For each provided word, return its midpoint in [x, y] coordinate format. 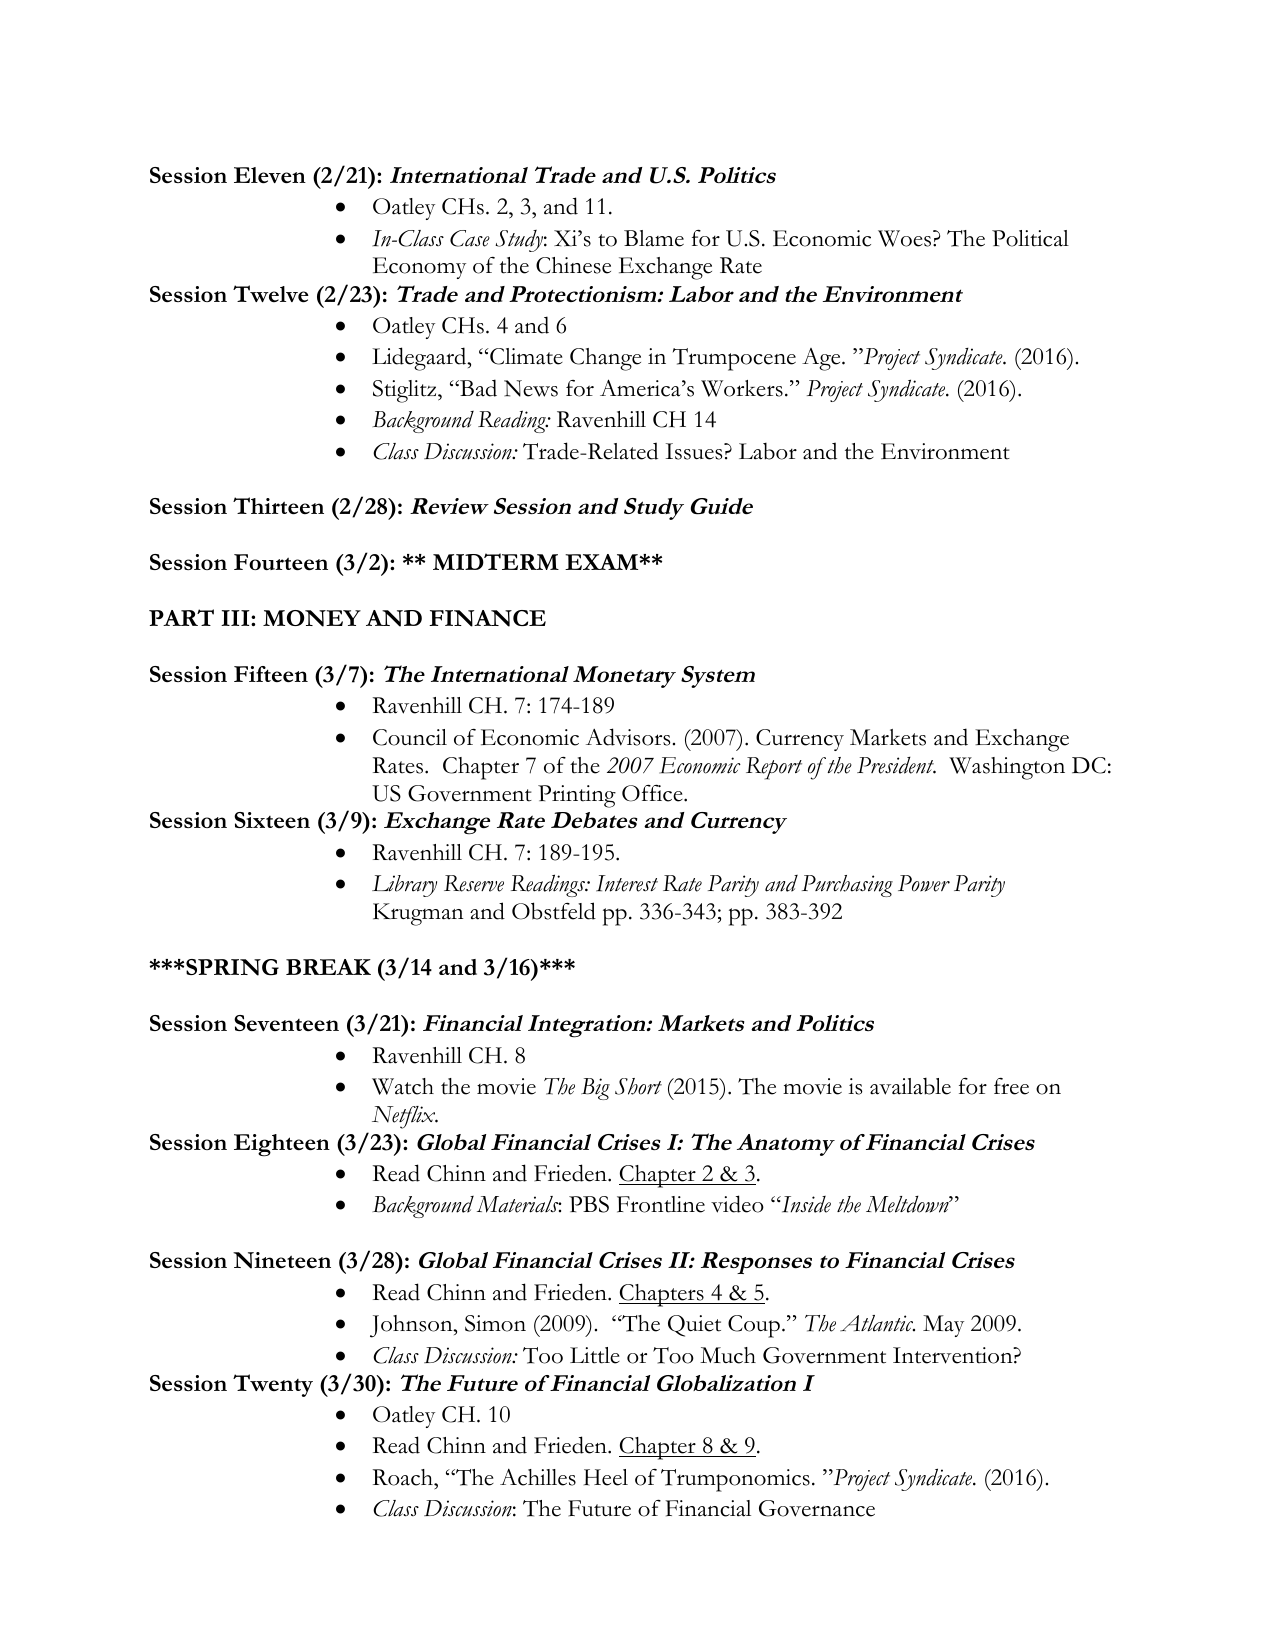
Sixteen [272, 820]
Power [924, 883]
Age [822, 359]
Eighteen [282, 1145]
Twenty [273, 1385]
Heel [606, 1477]
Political [1030, 238]
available [910, 1086]
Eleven [270, 175]
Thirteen [278, 505]
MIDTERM [496, 561]
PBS [589, 1204]
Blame [654, 238]
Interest [627, 883]
